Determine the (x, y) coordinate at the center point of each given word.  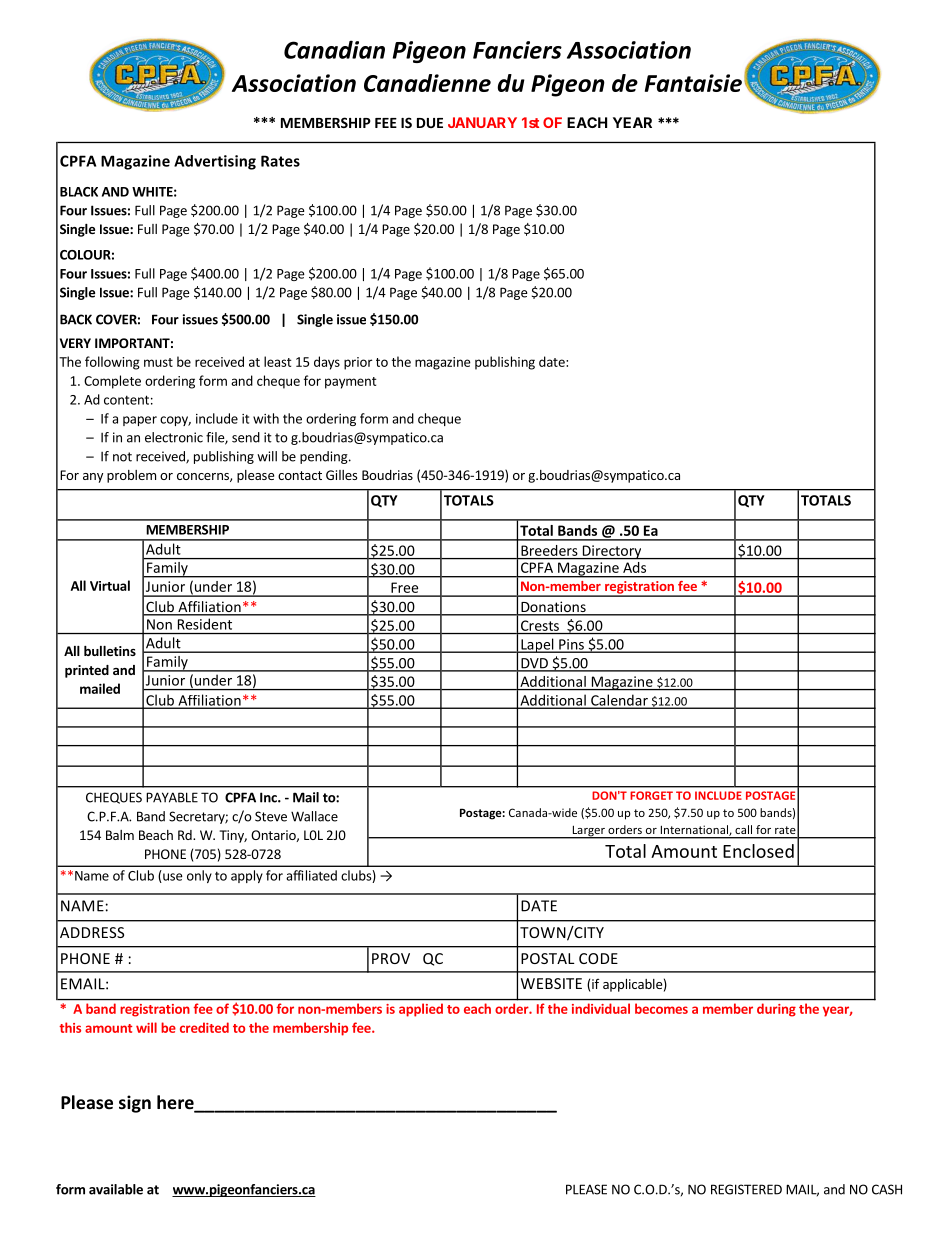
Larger (588, 832)
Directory (612, 552)
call (744, 829)
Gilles (341, 475)
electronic (174, 437)
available (116, 1189)
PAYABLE (172, 797)
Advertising (215, 162)
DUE (430, 123)
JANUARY (482, 122)
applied (421, 1010)
